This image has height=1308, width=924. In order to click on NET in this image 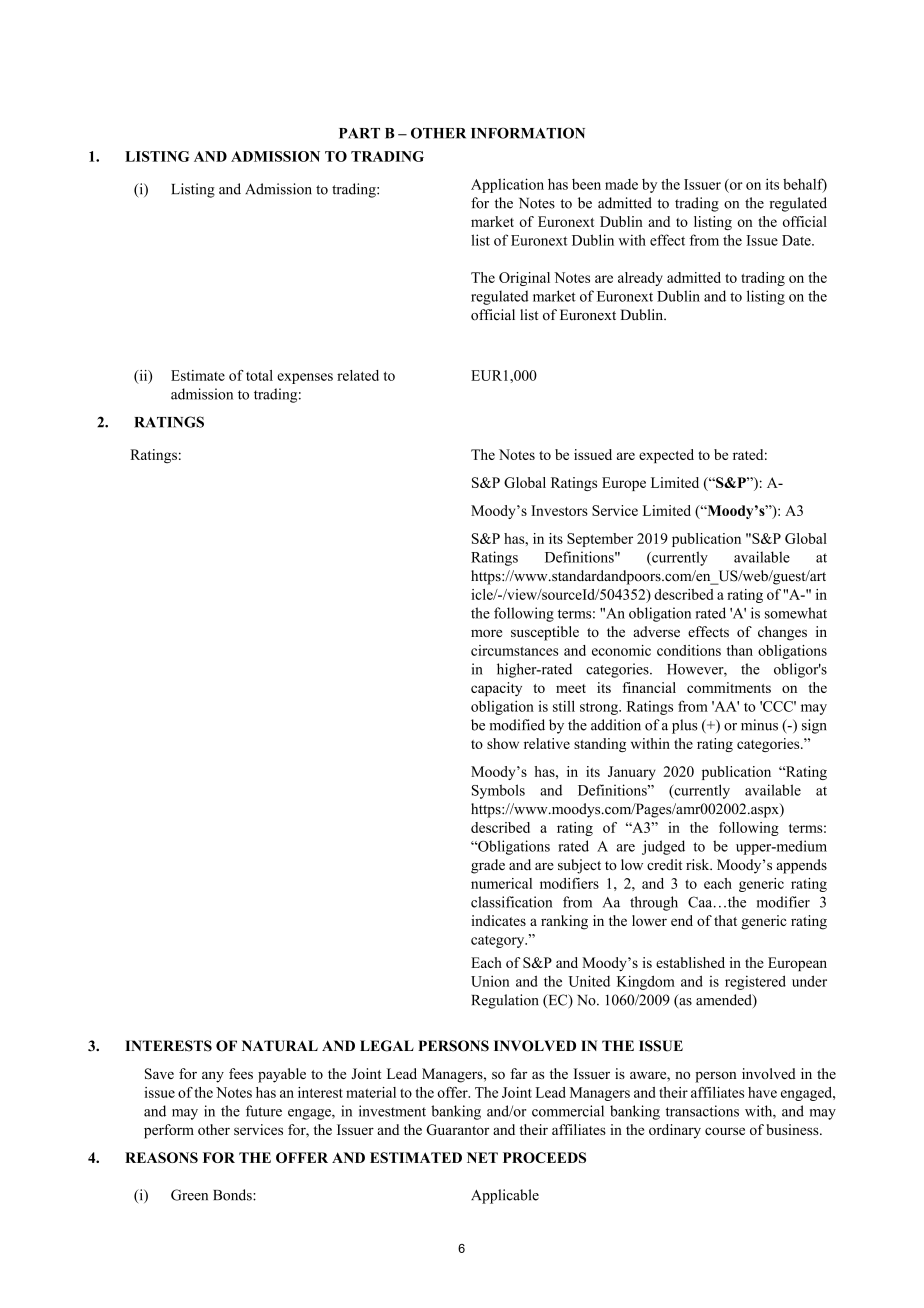, I will do `click(482, 1157)`.
